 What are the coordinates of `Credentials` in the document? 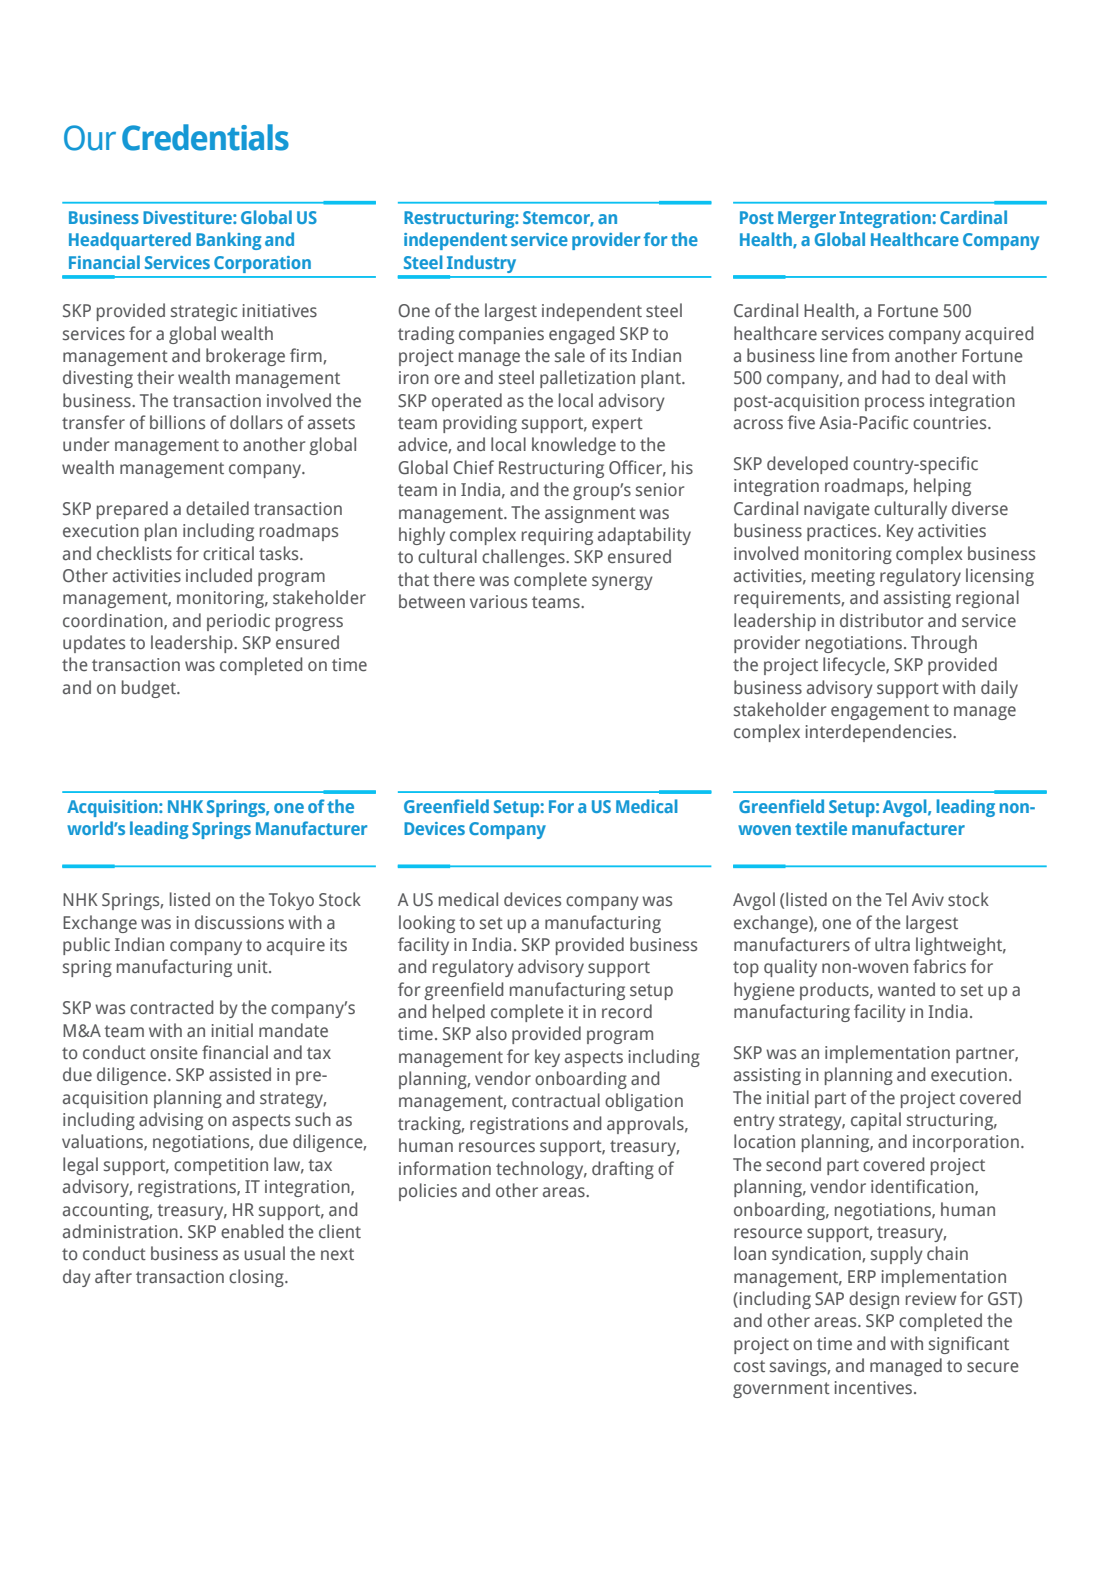 It's located at (205, 137).
